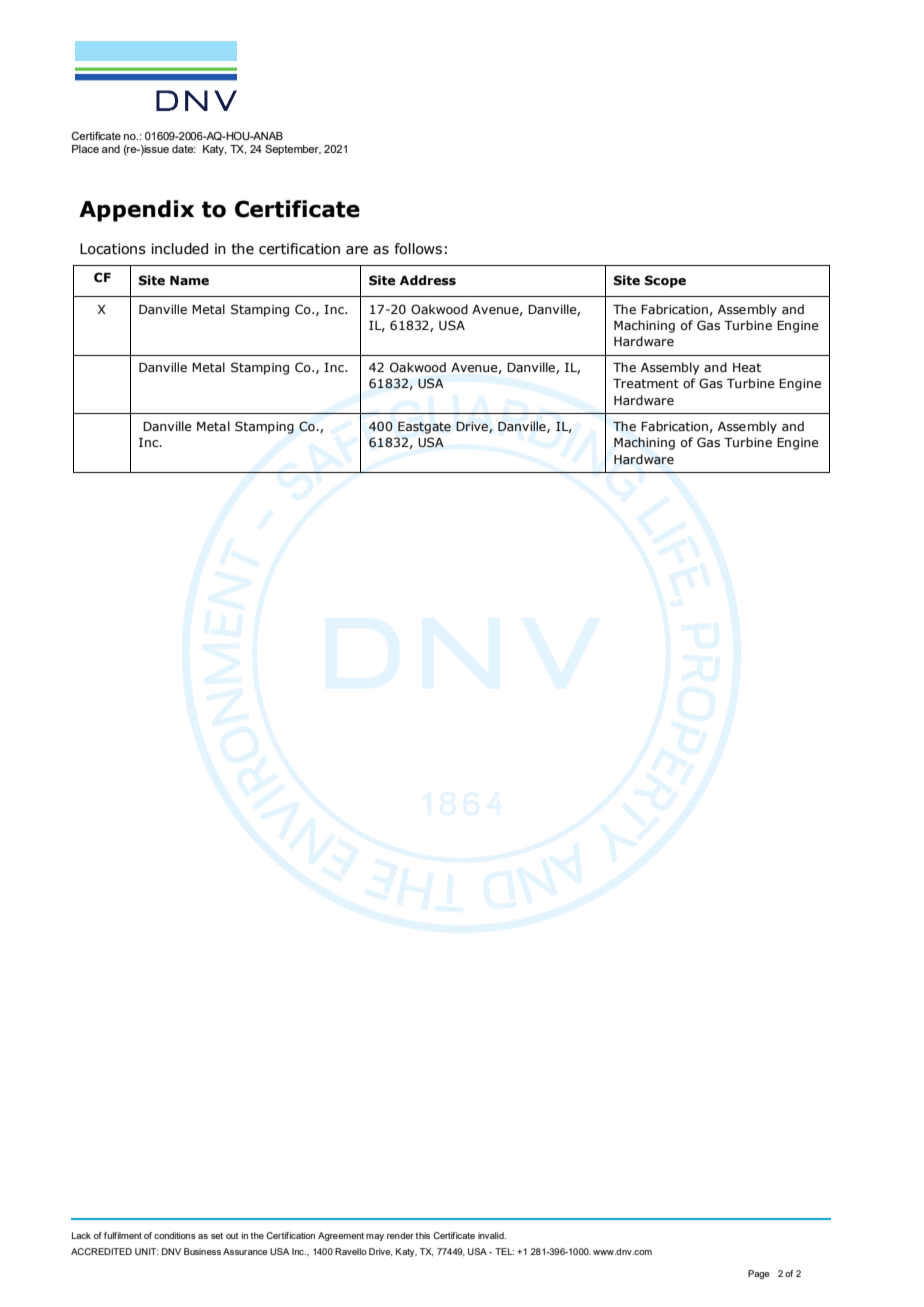 The height and width of the document is (1307, 924). What do you see at coordinates (747, 367) in the document?
I see `Heat` at bounding box center [747, 367].
